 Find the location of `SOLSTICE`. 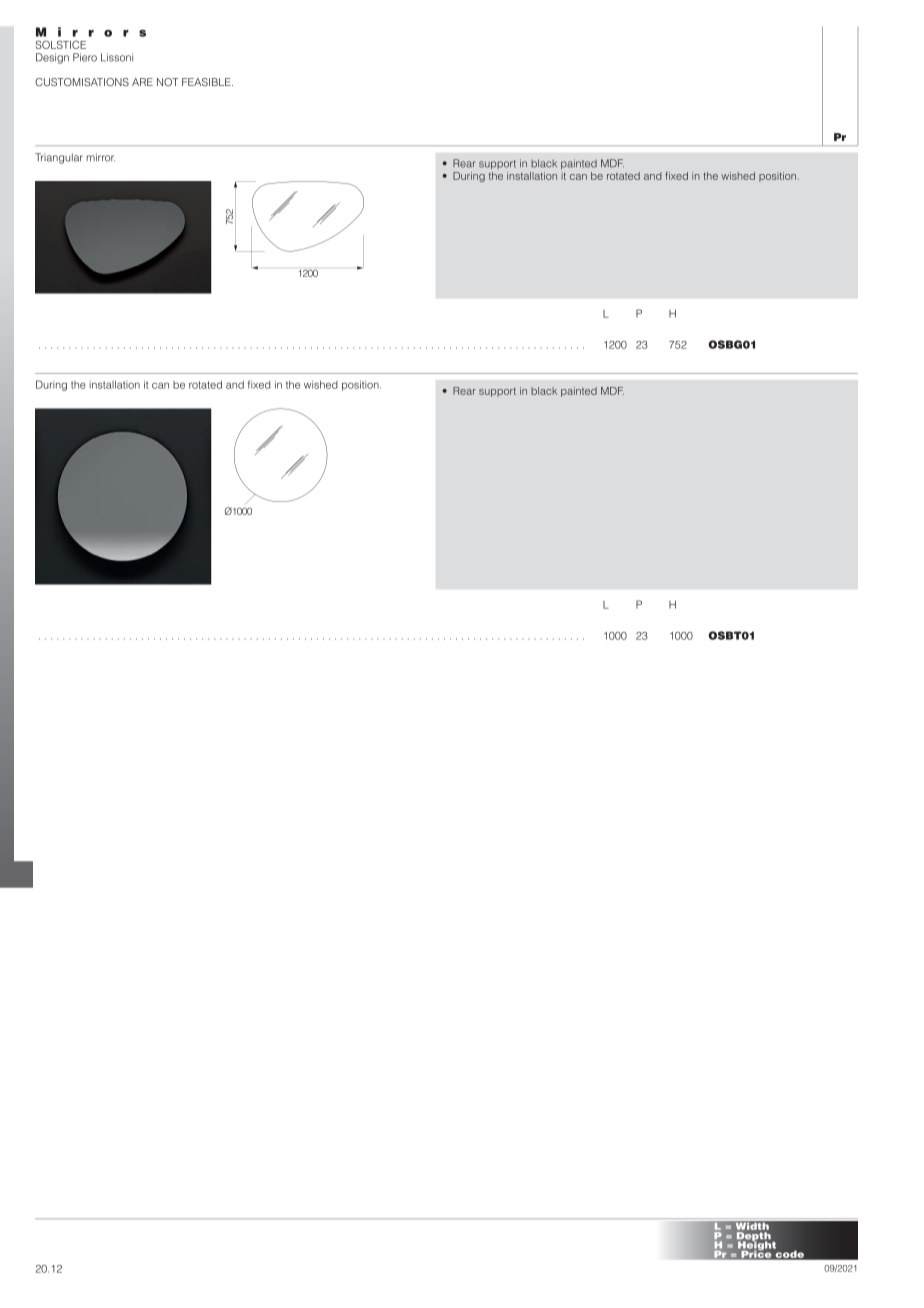

SOLSTICE is located at coordinates (61, 44).
